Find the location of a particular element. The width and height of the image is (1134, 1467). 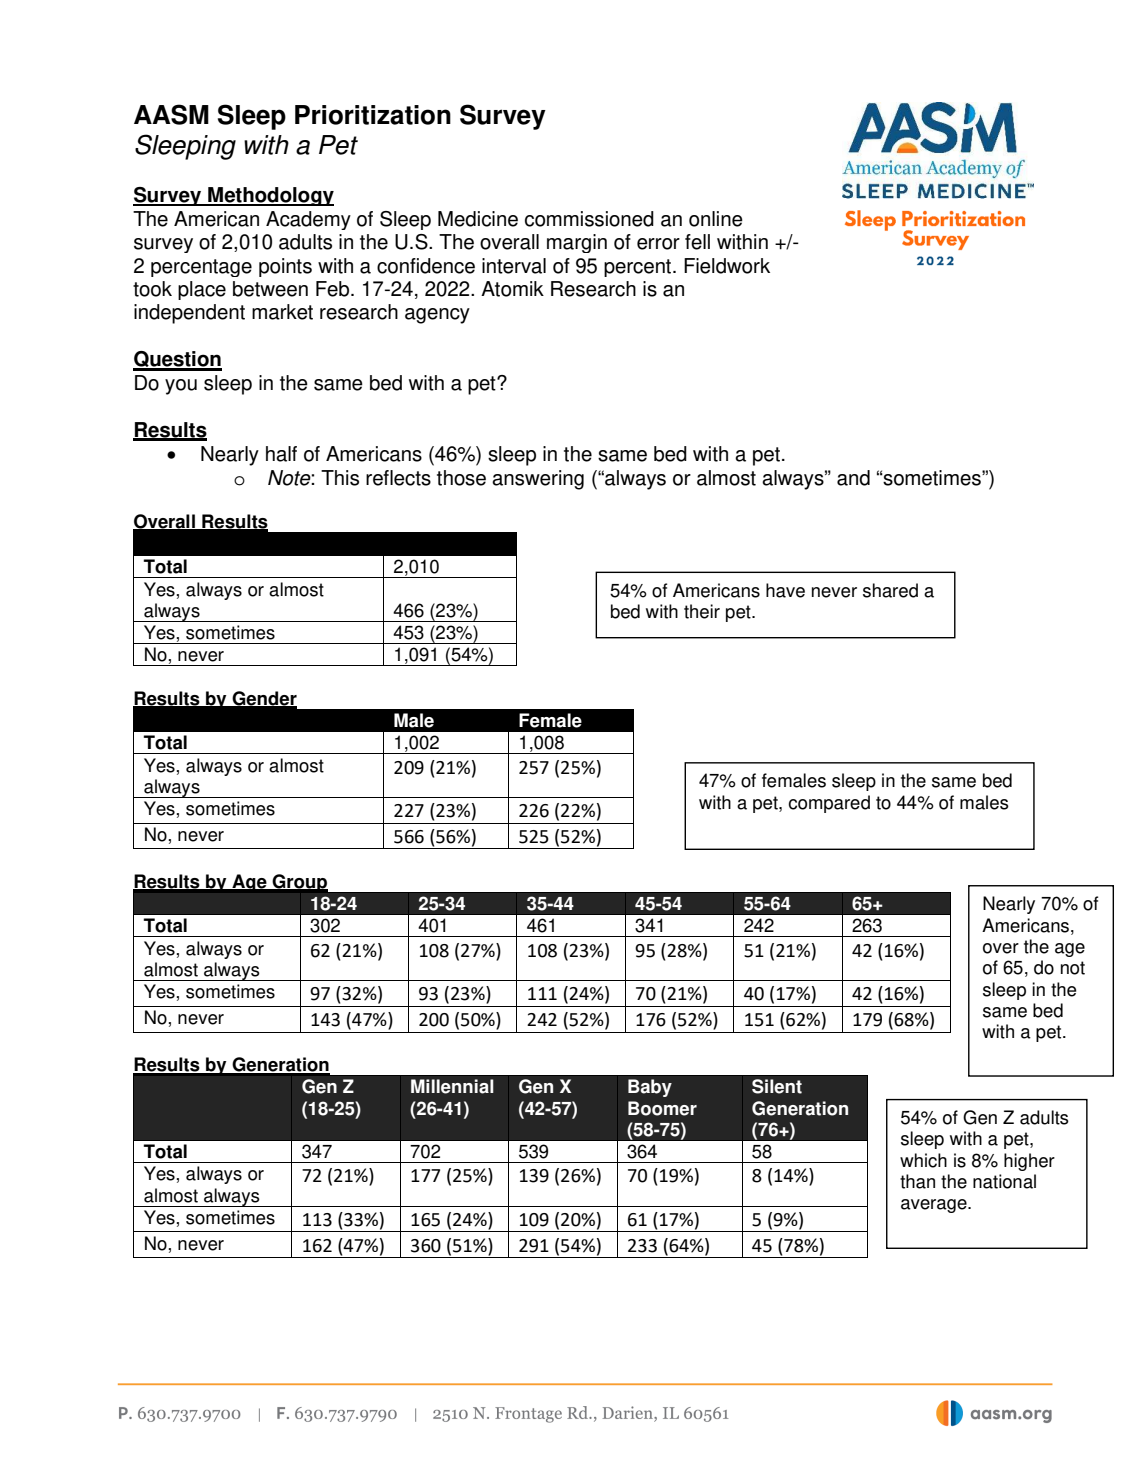

Millennial is located at coordinates (452, 1086).
